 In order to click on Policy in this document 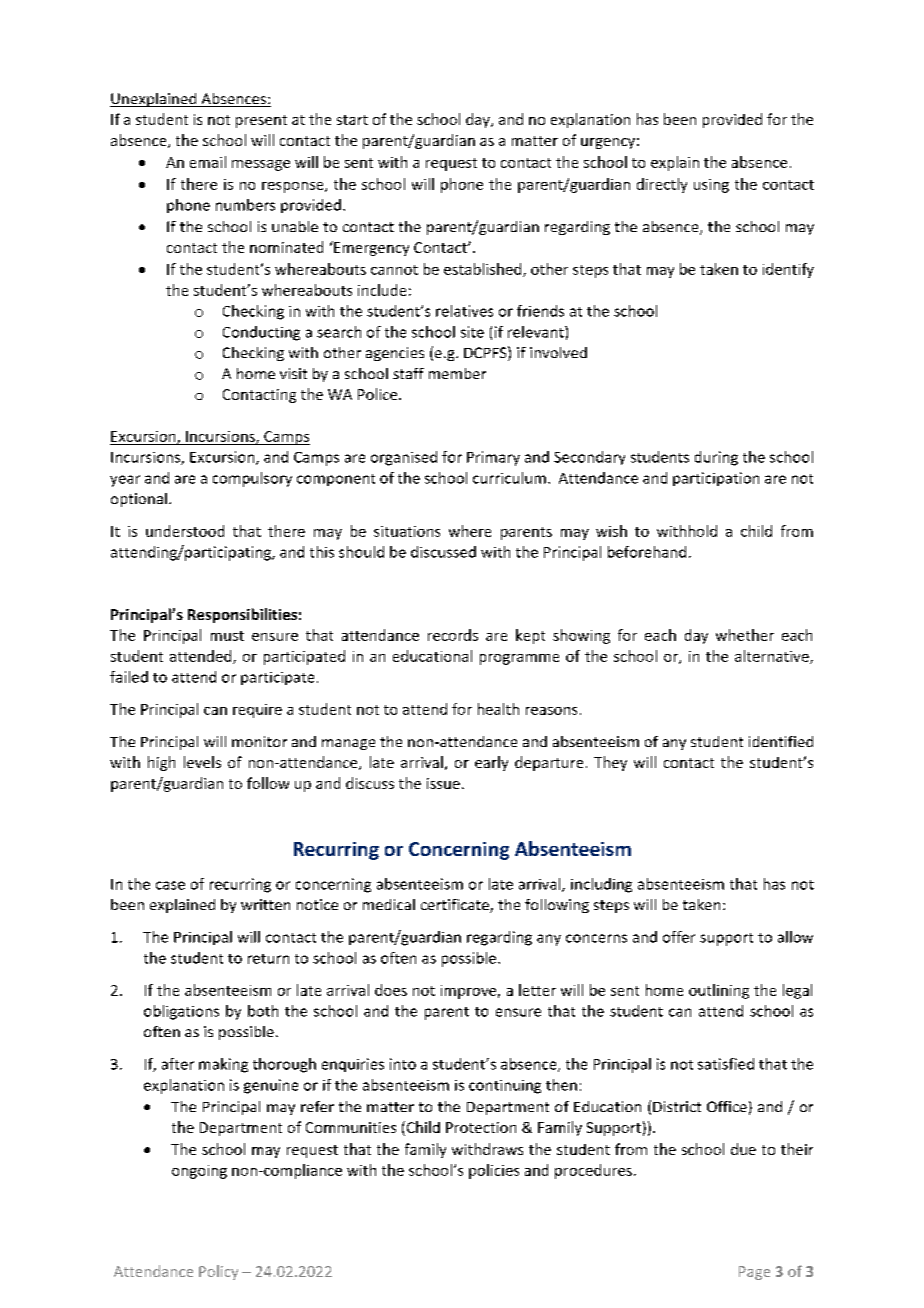, I will do `click(218, 1272)`.
